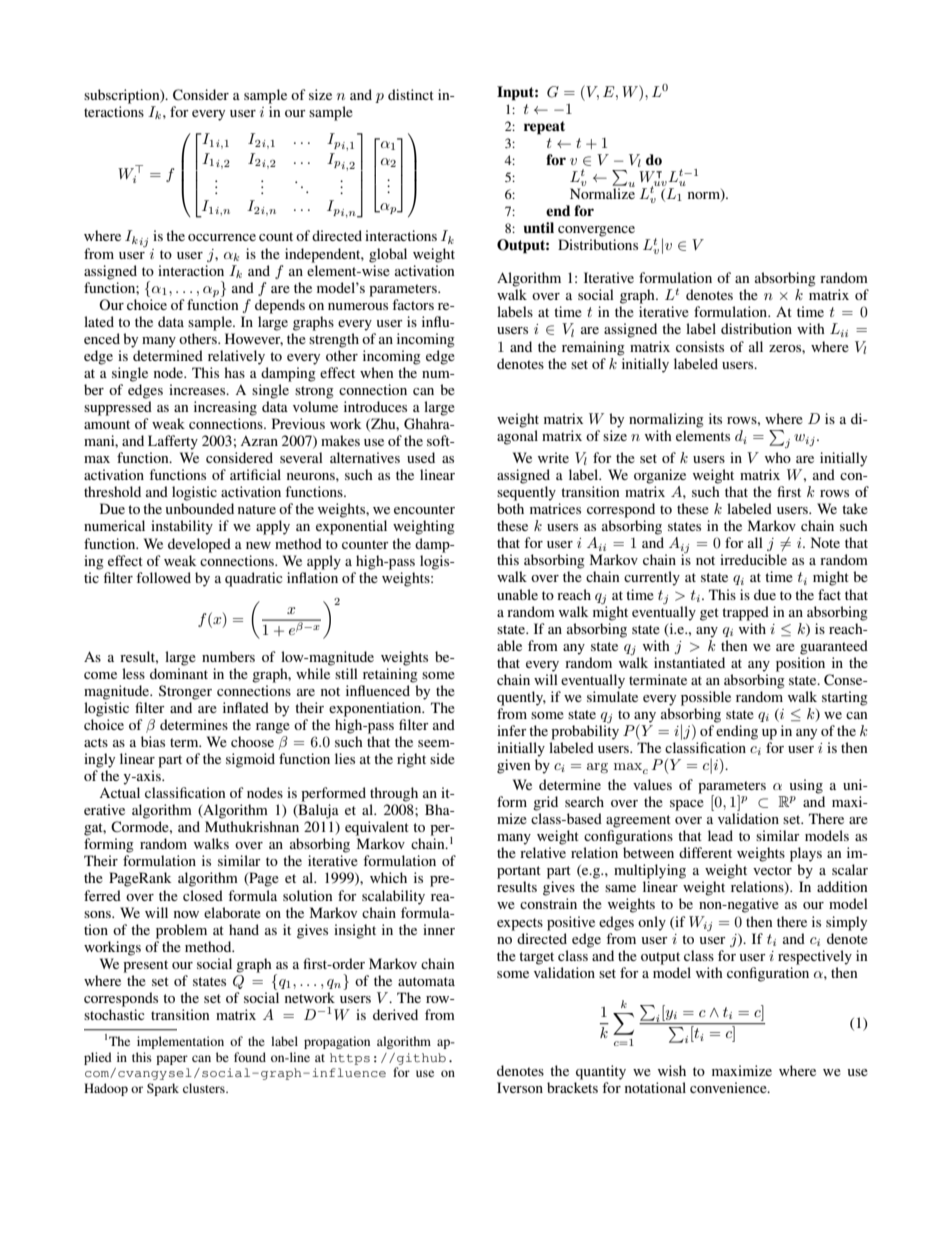  Describe the element at coordinates (153, 741) in the image. I see `bias` at that location.
